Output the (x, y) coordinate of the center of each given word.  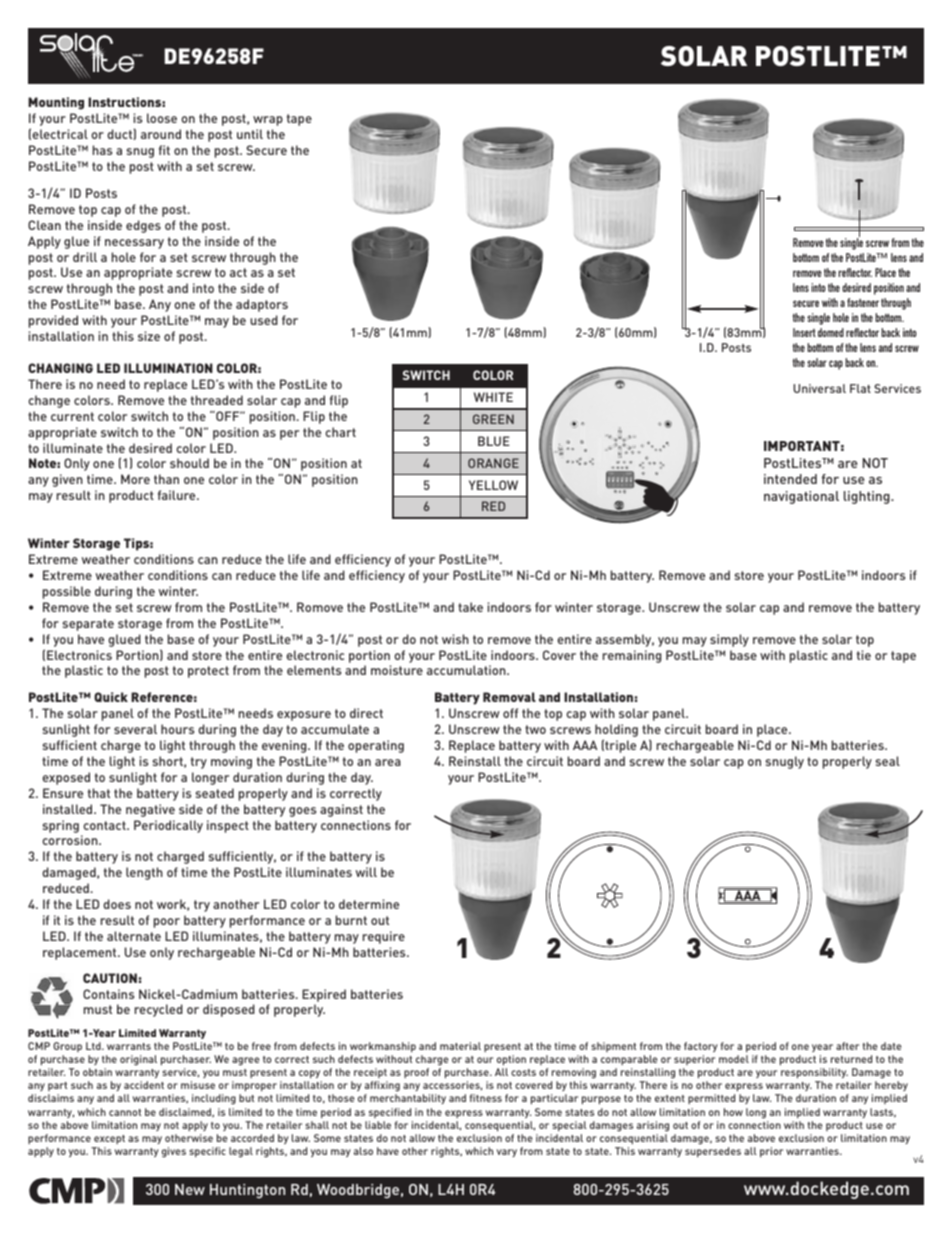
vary (507, 1153)
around (161, 134)
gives (174, 1152)
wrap (268, 121)
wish (455, 639)
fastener (863, 302)
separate (88, 625)
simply (729, 640)
